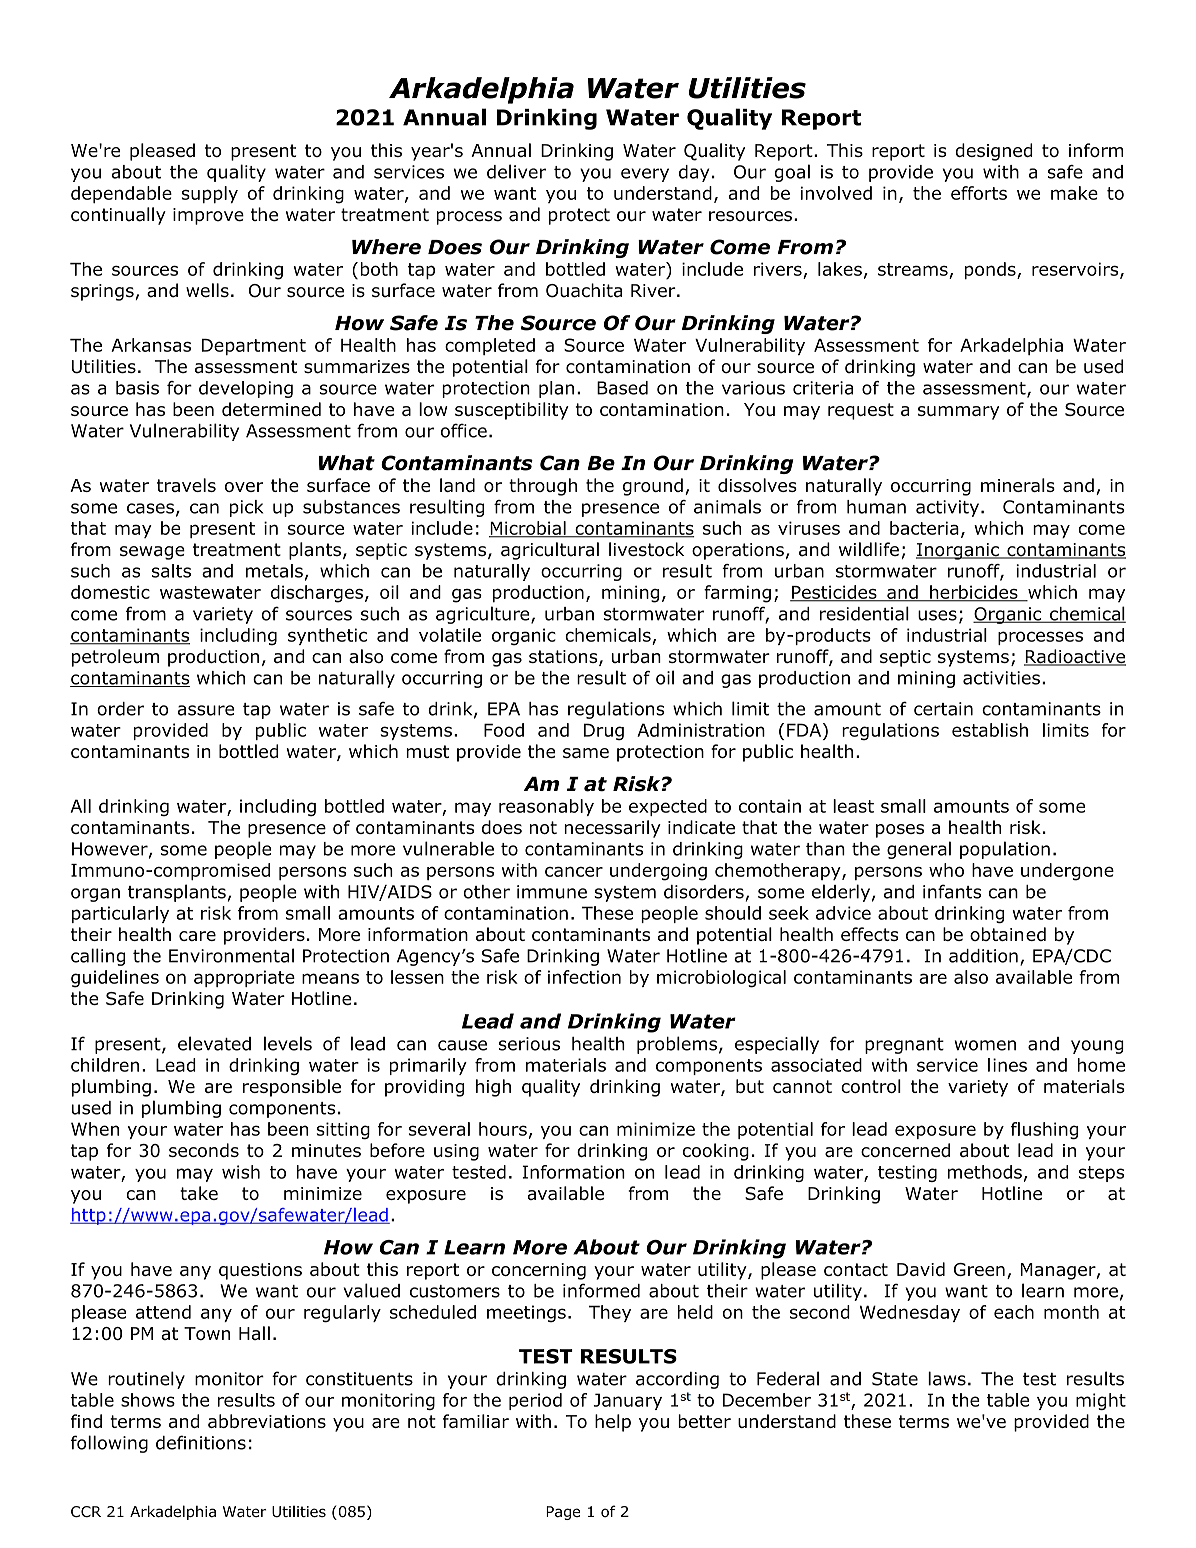  I want to click on every, so click(645, 175).
